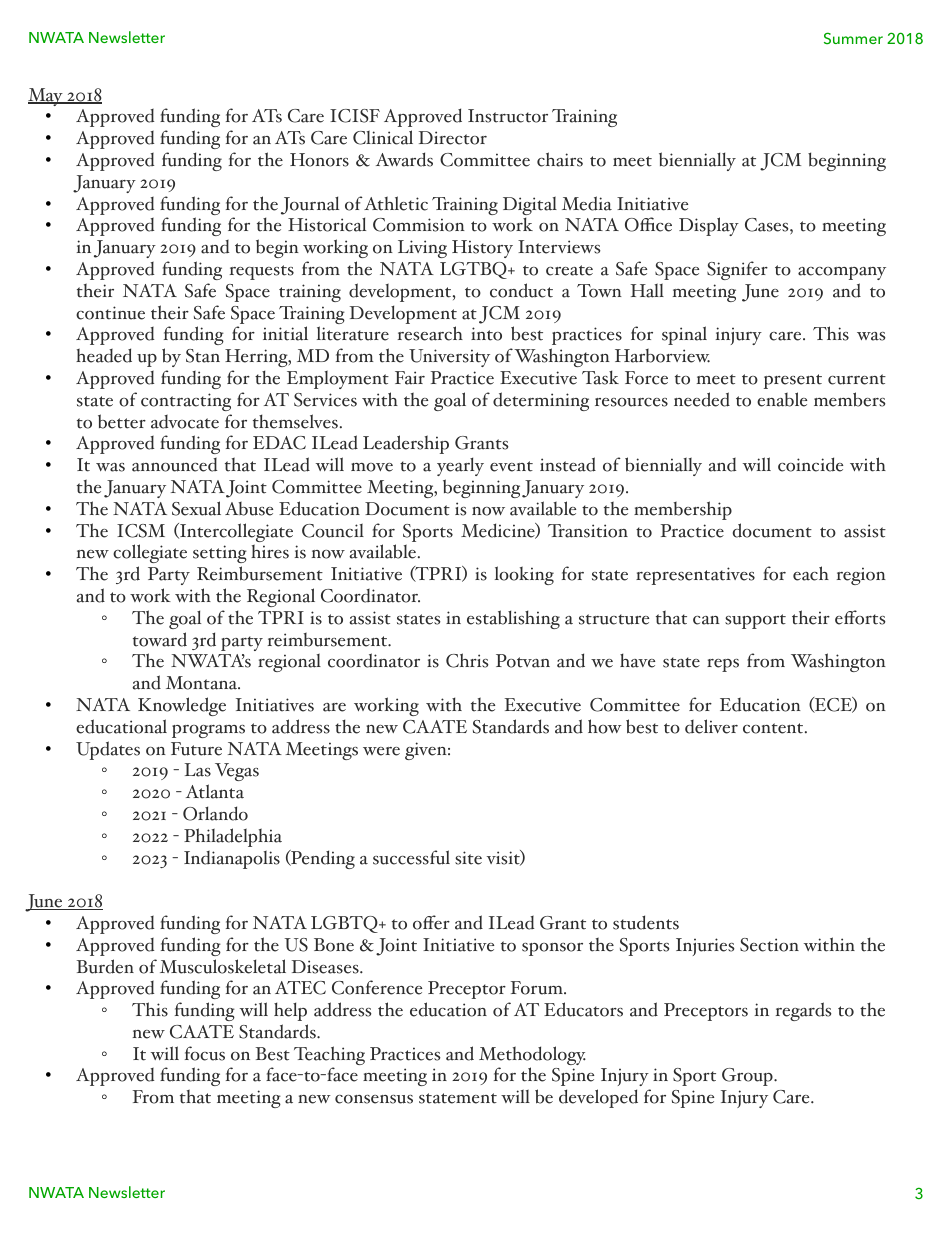  I want to click on Methodology, so click(532, 1057).
